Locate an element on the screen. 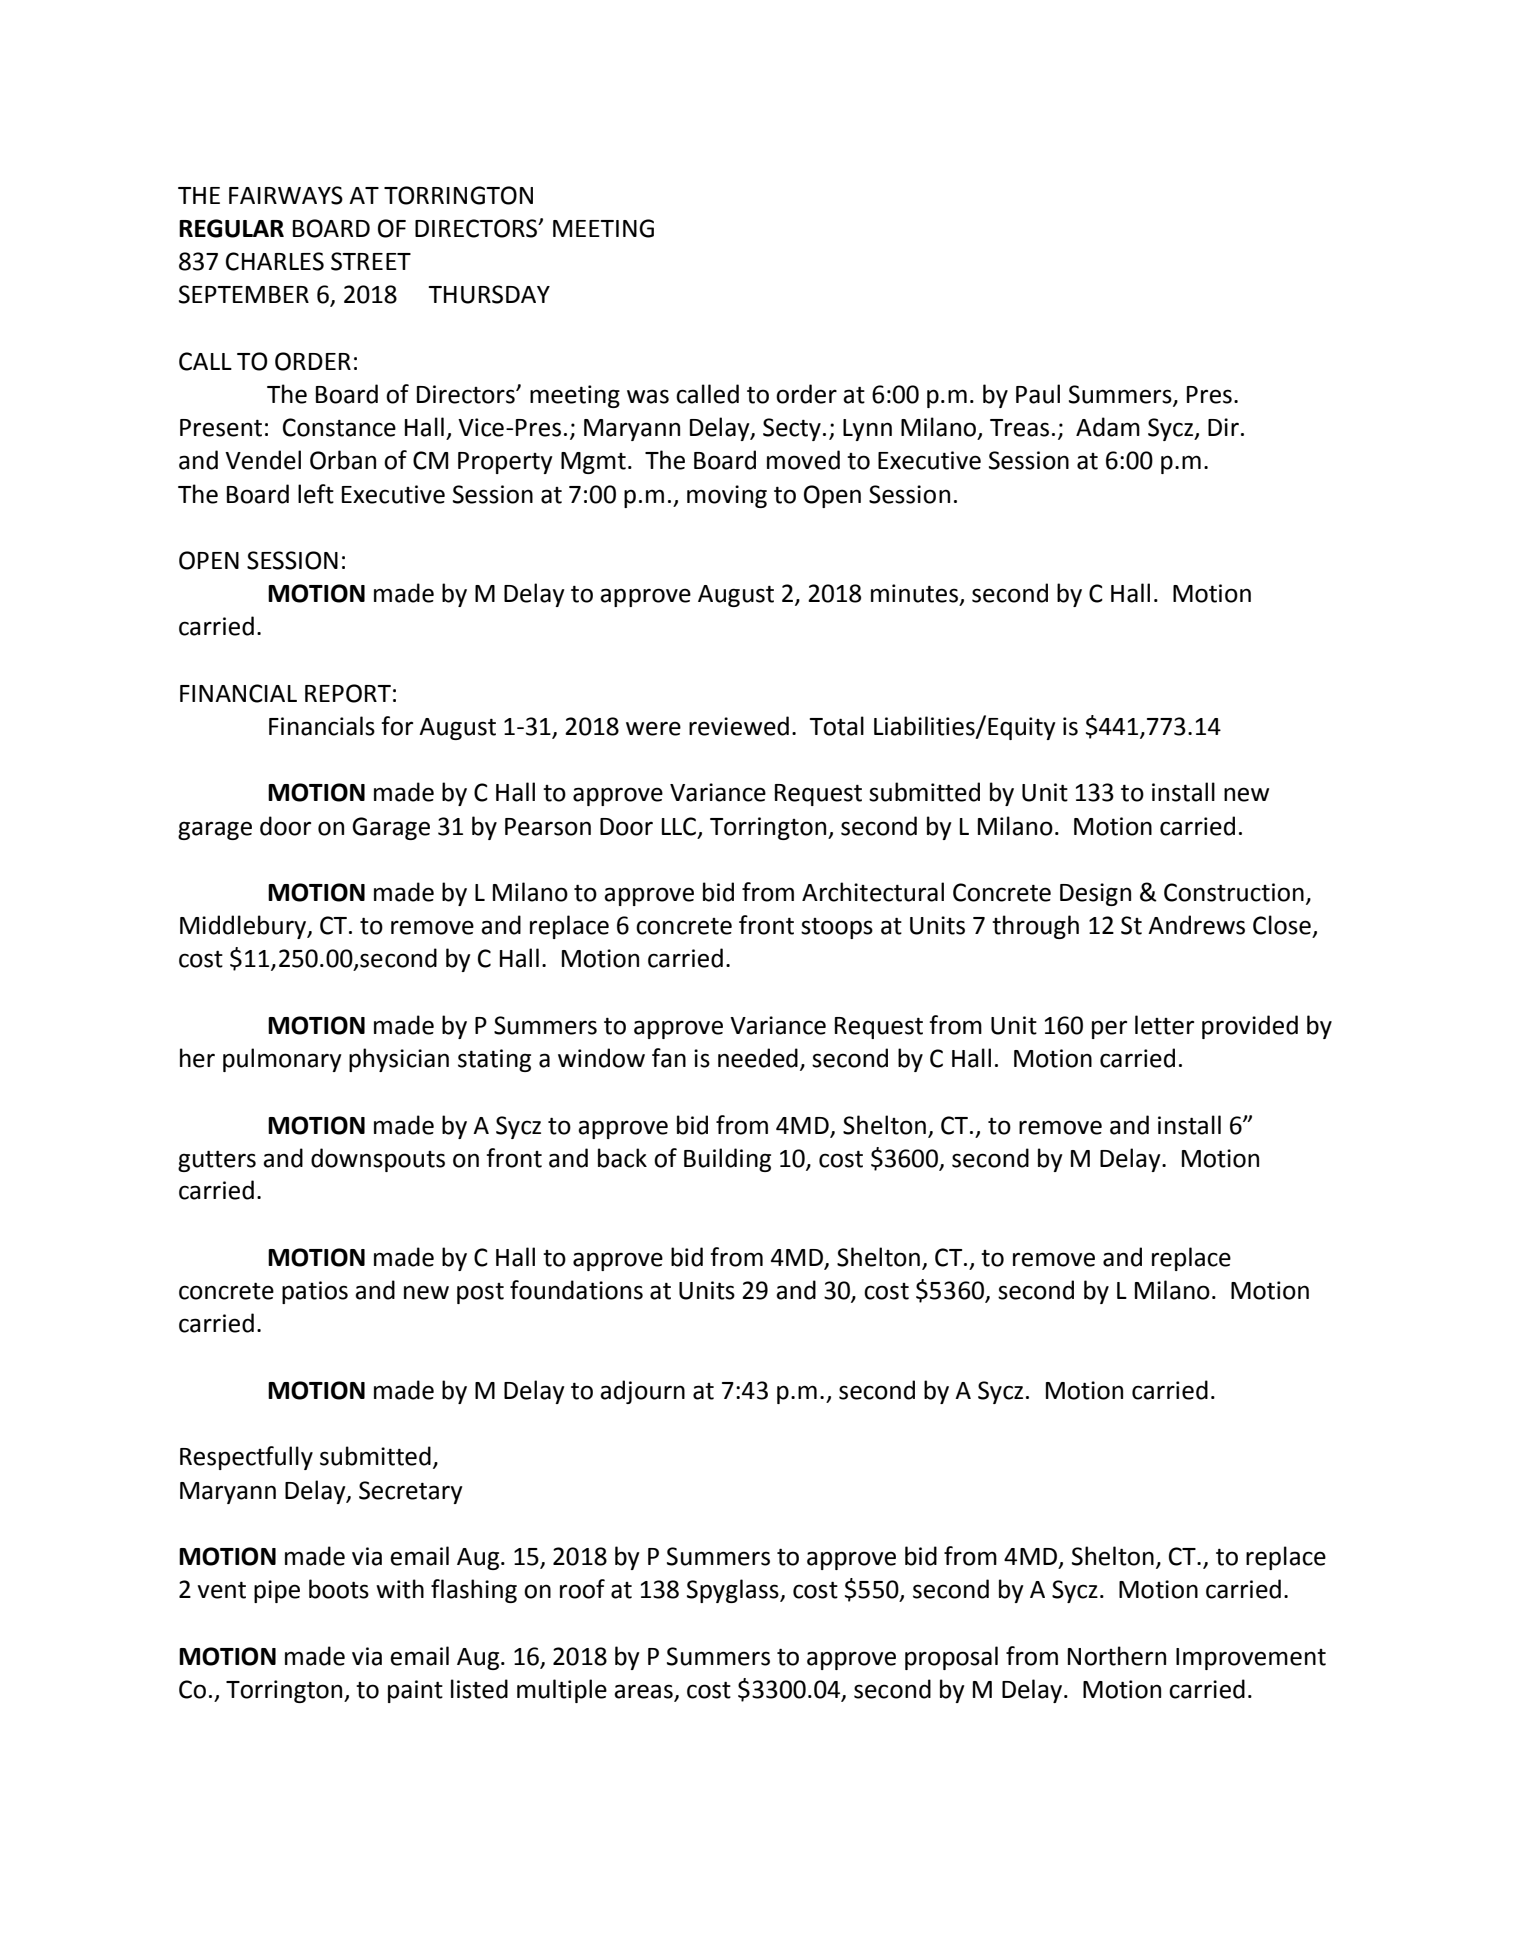 This screenshot has width=1513, height=1958. was is located at coordinates (648, 396).
